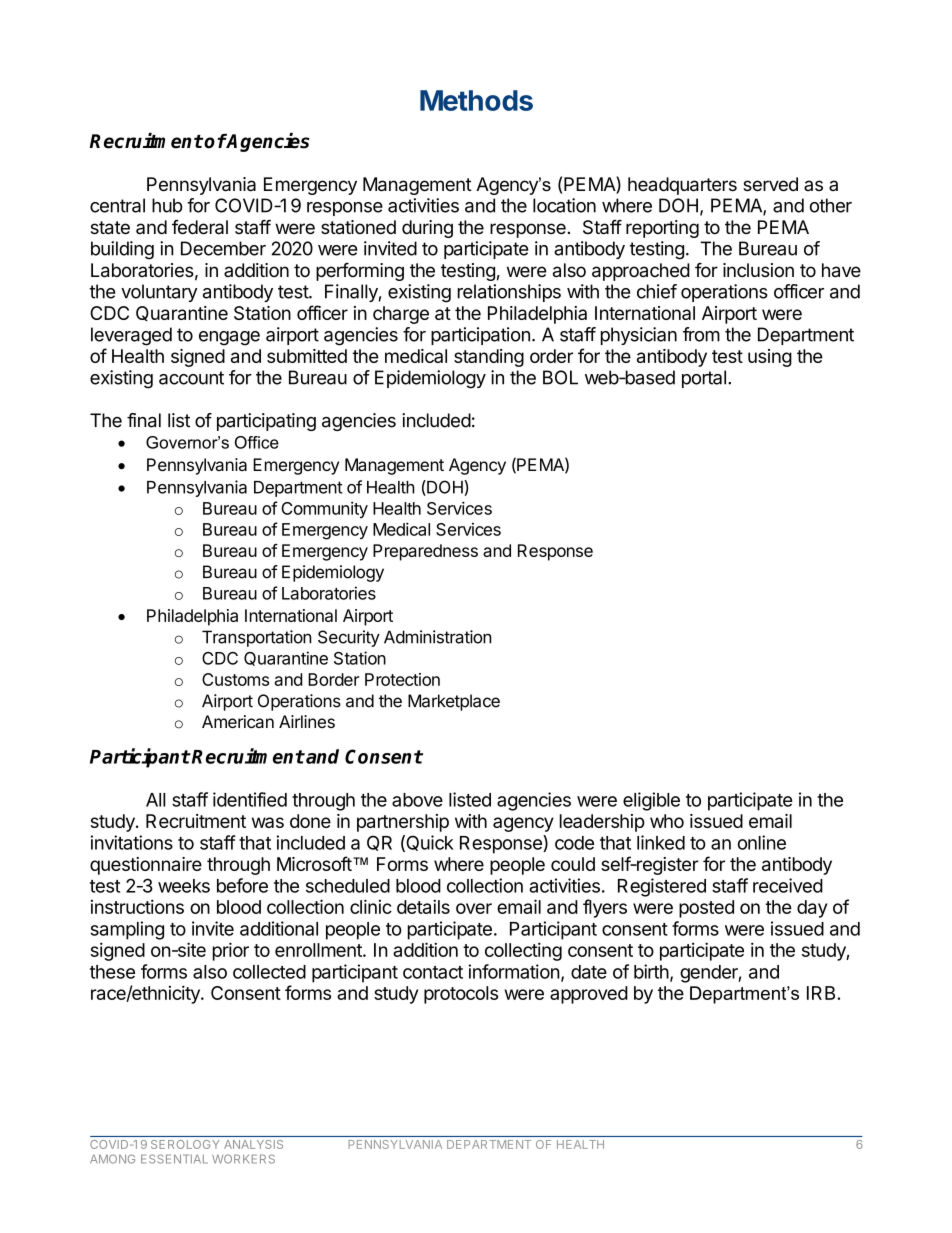 This screenshot has width=952, height=1233. Describe the element at coordinates (185, 1144) in the screenshot. I see `SEROLOGY` at that location.
